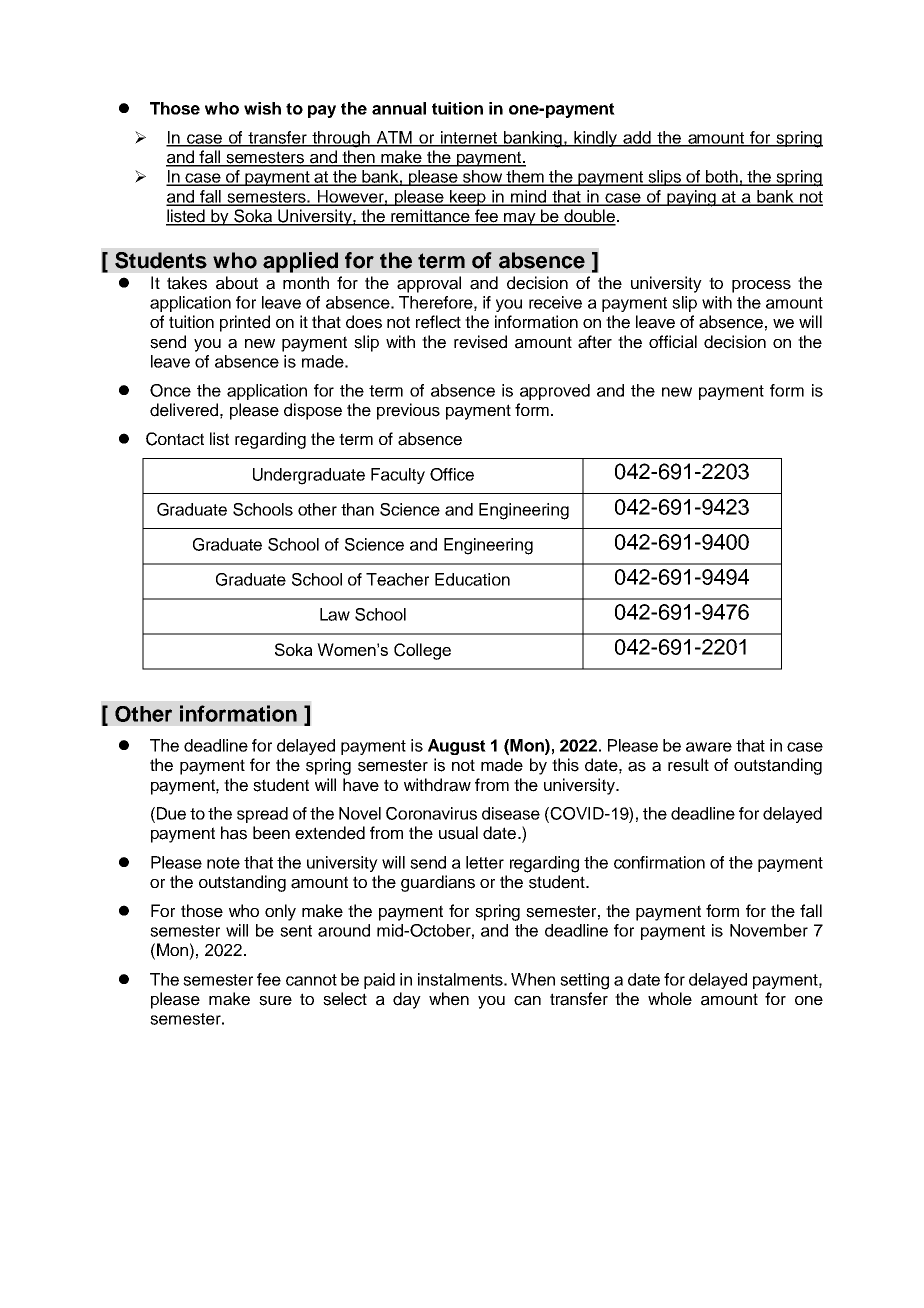 The height and width of the image is (1308, 924). Describe the element at coordinates (335, 614) in the image. I see `Law` at that location.
